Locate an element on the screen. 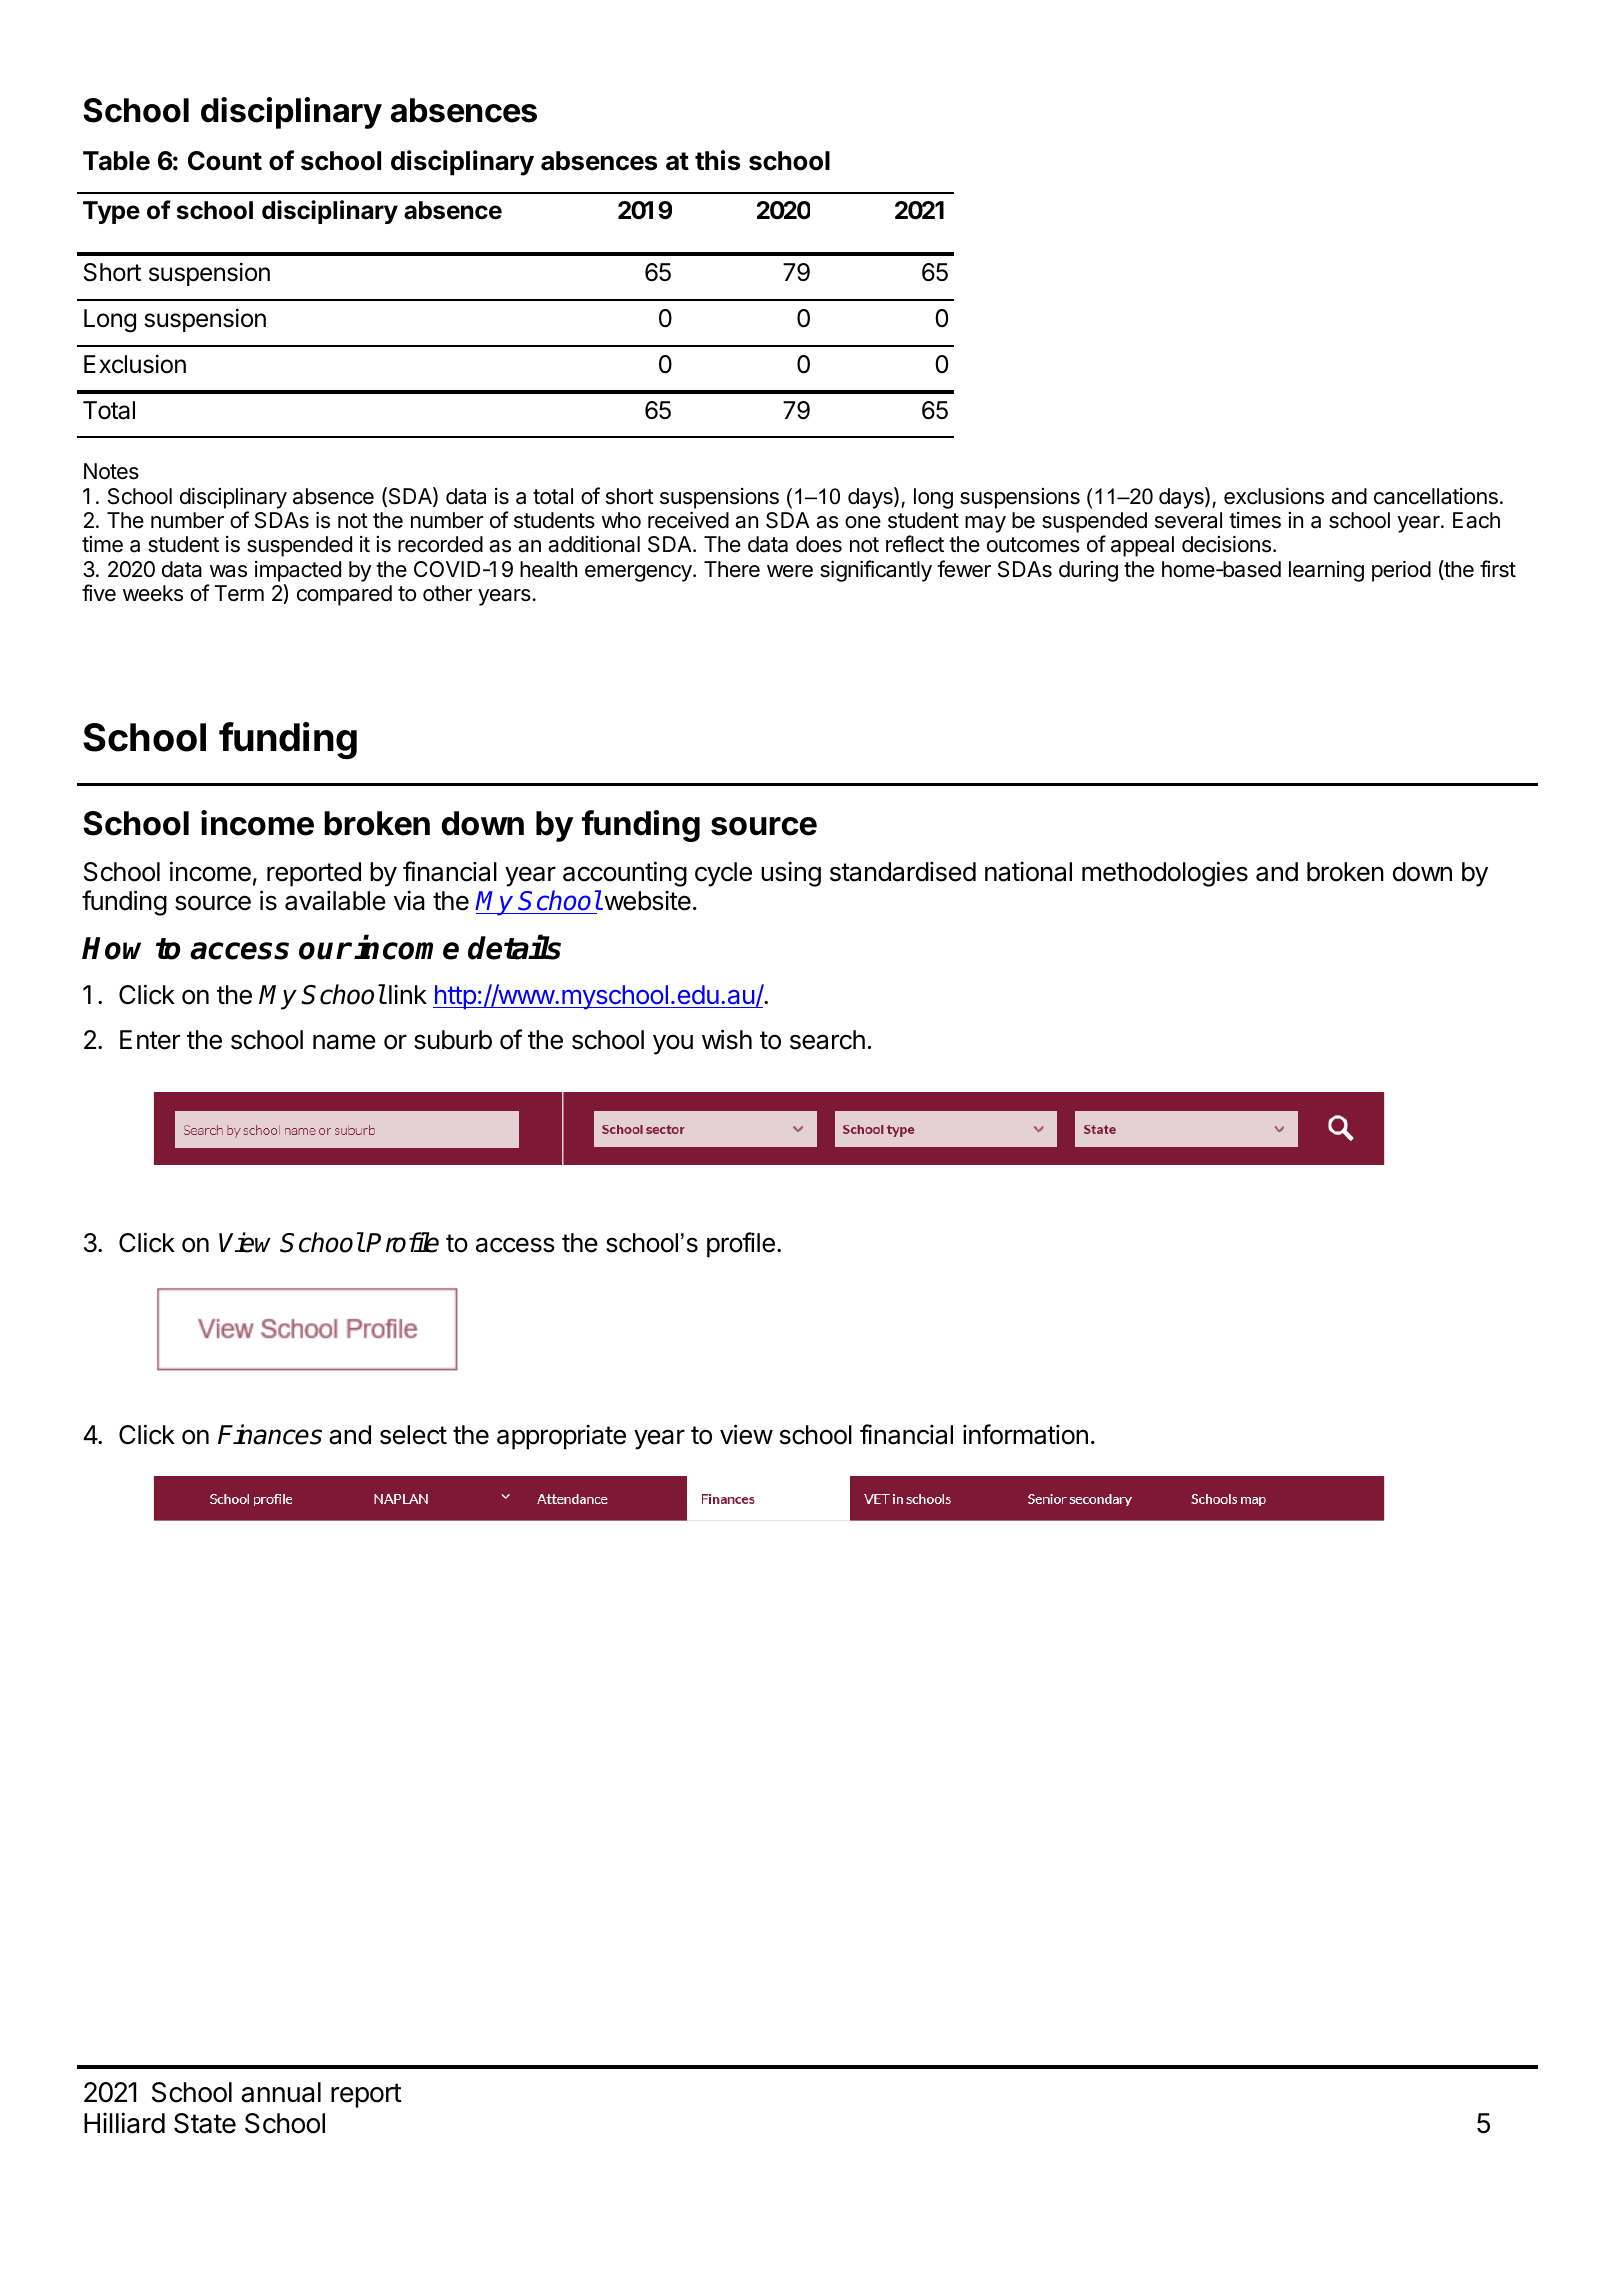  cancellations is located at coordinates (1436, 496).
